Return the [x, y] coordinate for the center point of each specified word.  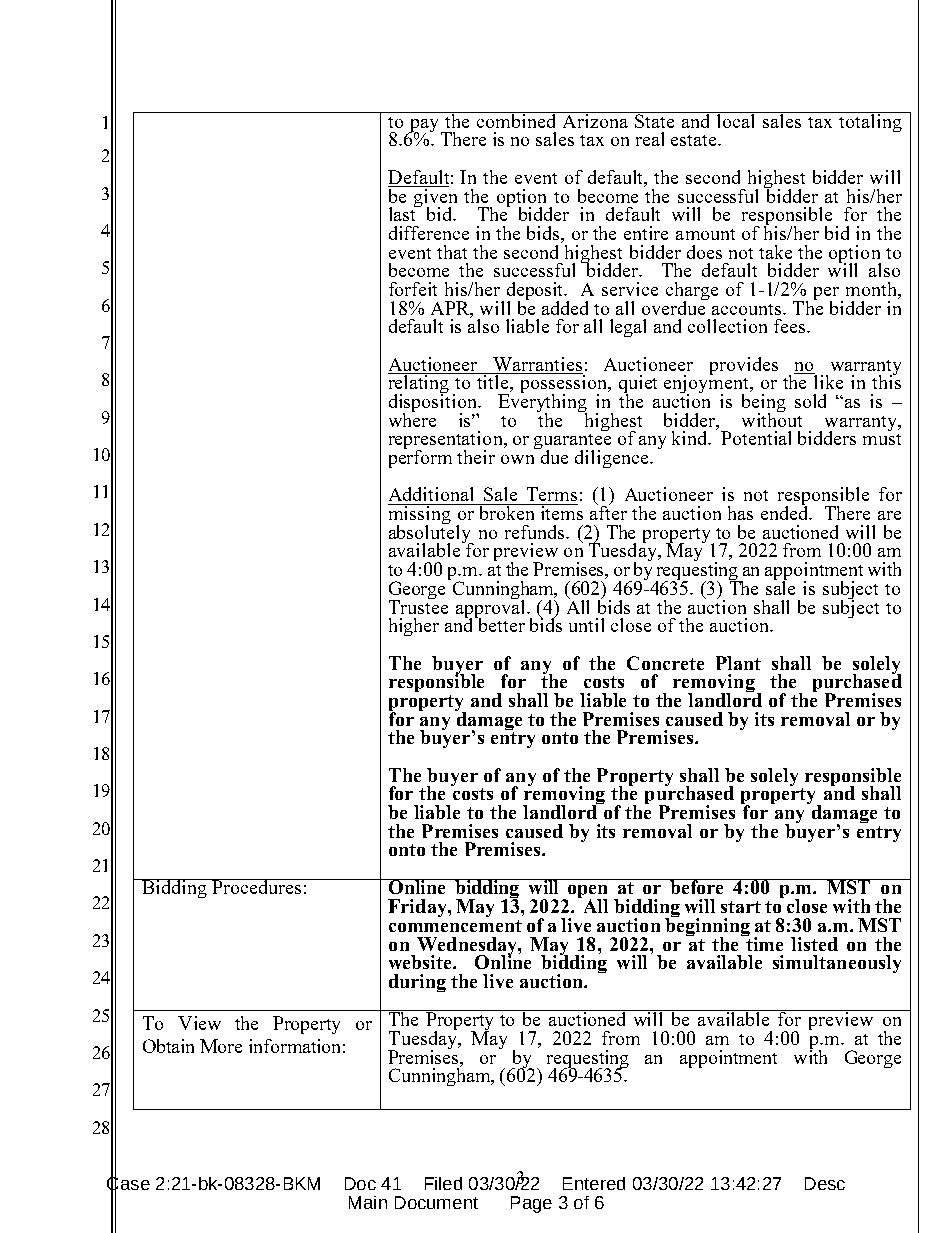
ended [786, 512]
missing [420, 515]
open [586, 893]
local [737, 120]
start [741, 907]
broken [507, 512]
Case [128, 1184]
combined [517, 120]
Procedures [257, 886]
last [404, 213]
